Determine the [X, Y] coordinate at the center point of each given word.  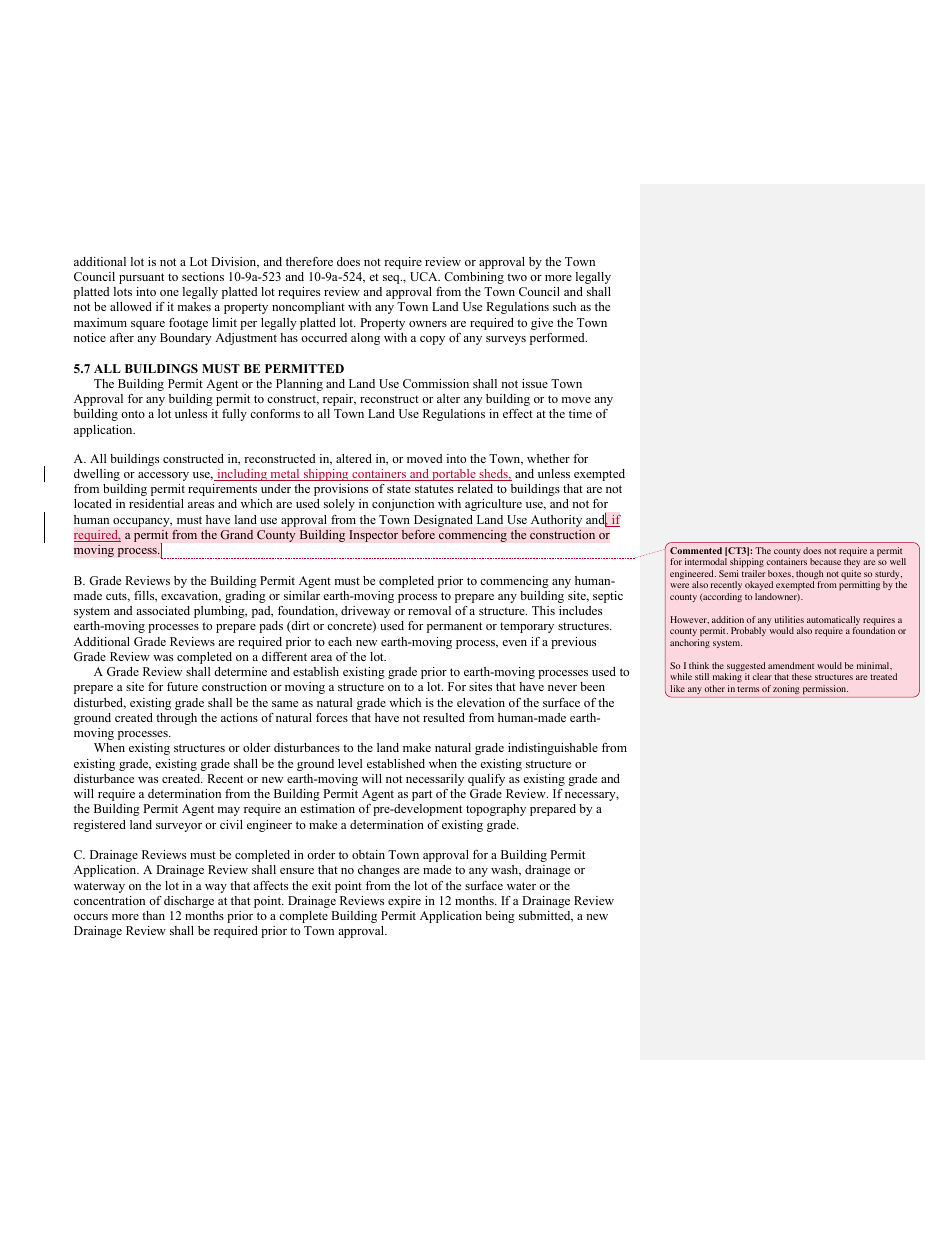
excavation [191, 596]
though [810, 576]
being [500, 917]
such [564, 306]
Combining [474, 278]
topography [496, 810]
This [543, 610]
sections [203, 276]
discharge [189, 902]
